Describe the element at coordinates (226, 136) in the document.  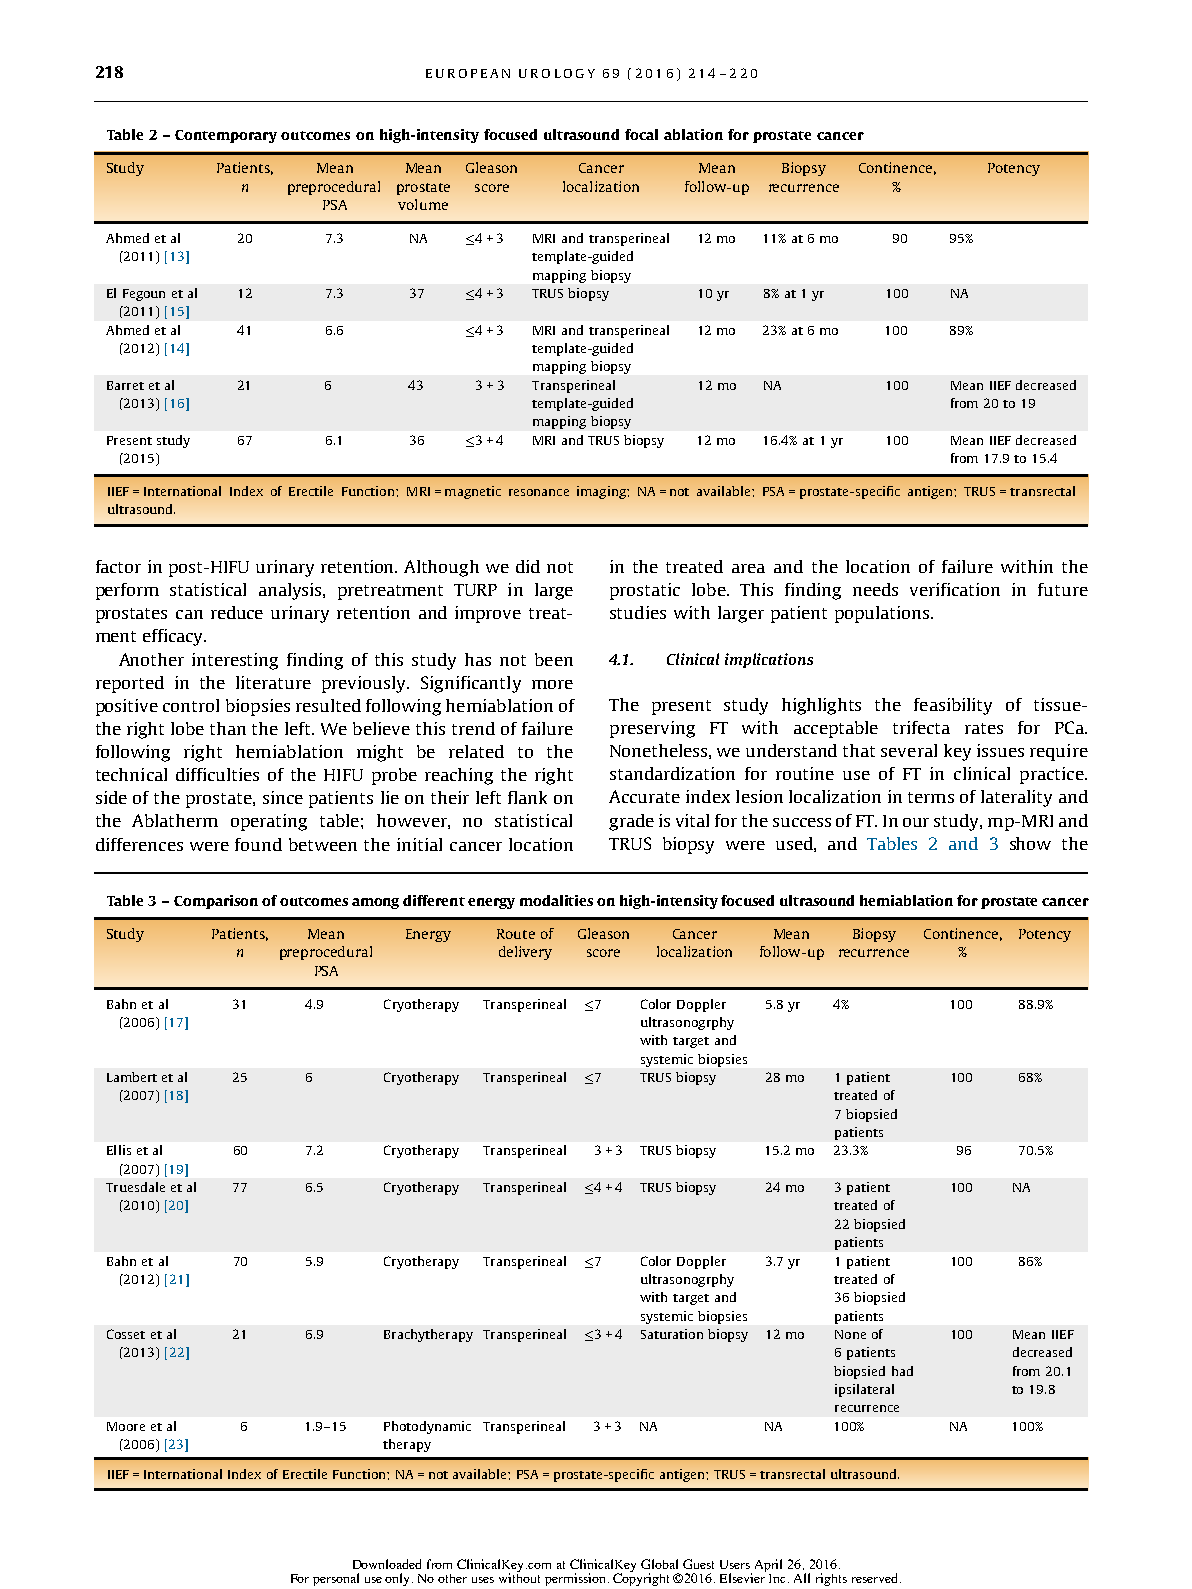
I see `Contemporary` at that location.
